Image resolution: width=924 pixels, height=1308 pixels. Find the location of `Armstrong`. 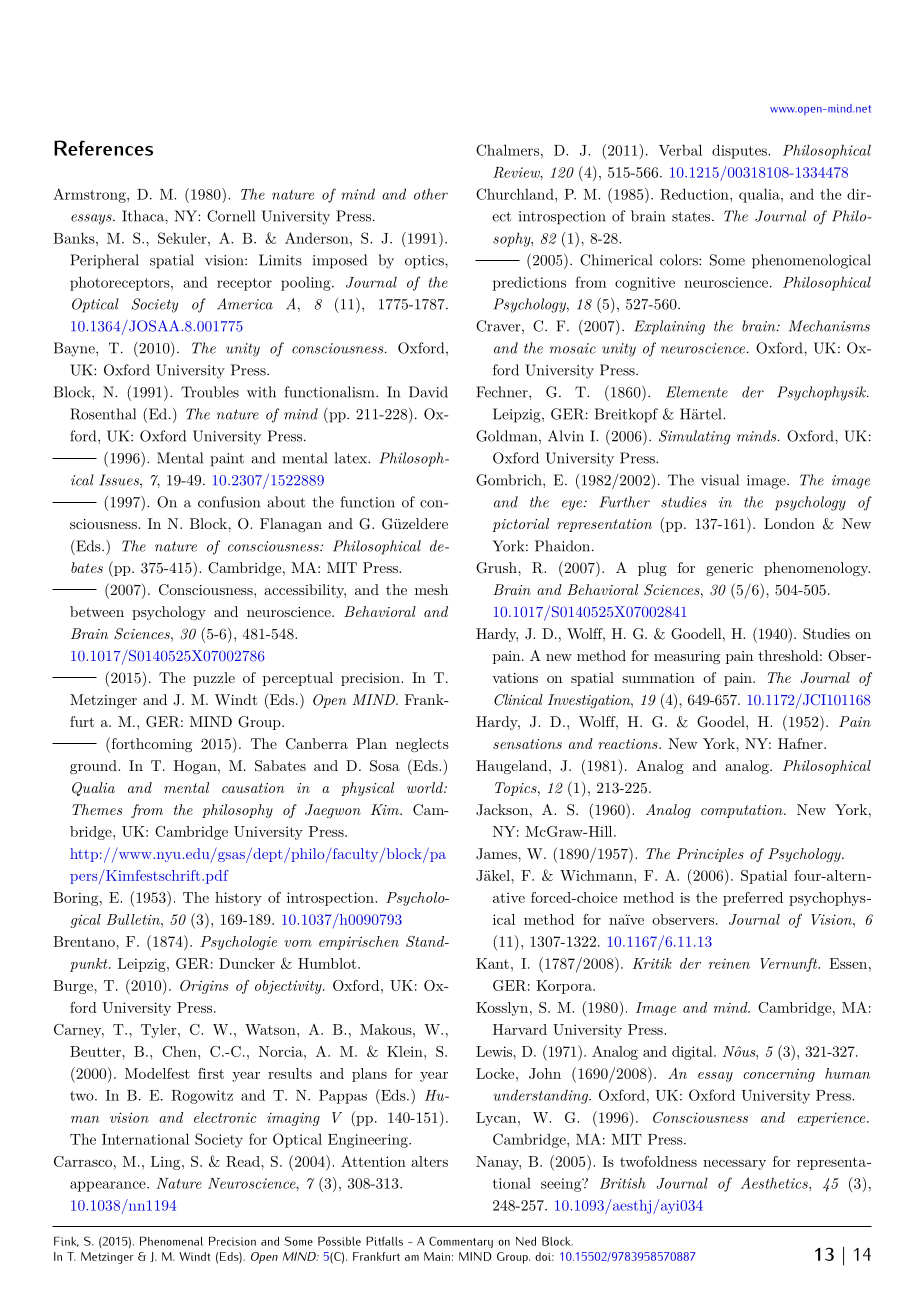

Armstrong is located at coordinates (90, 195).
